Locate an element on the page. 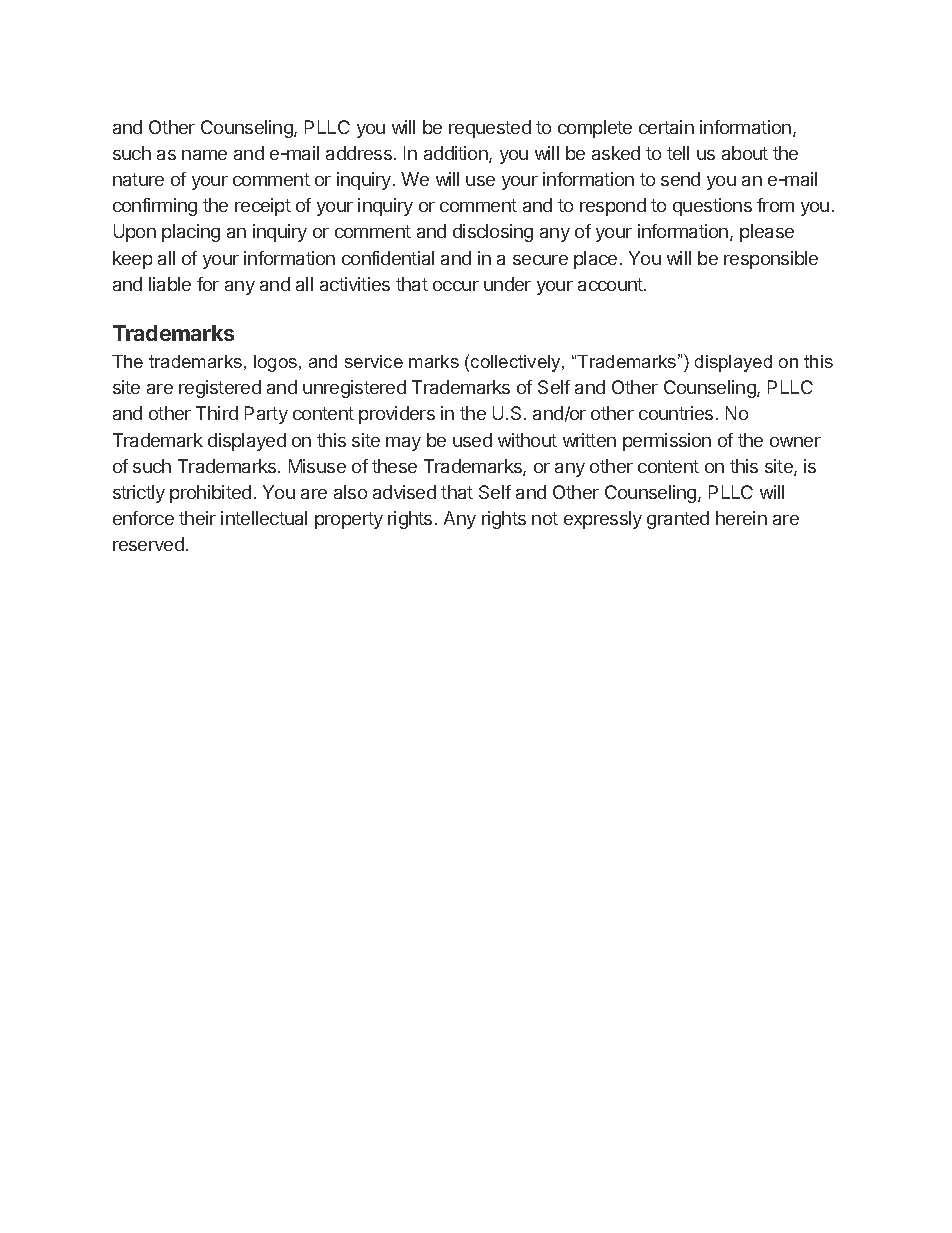  herein is located at coordinates (741, 518).
